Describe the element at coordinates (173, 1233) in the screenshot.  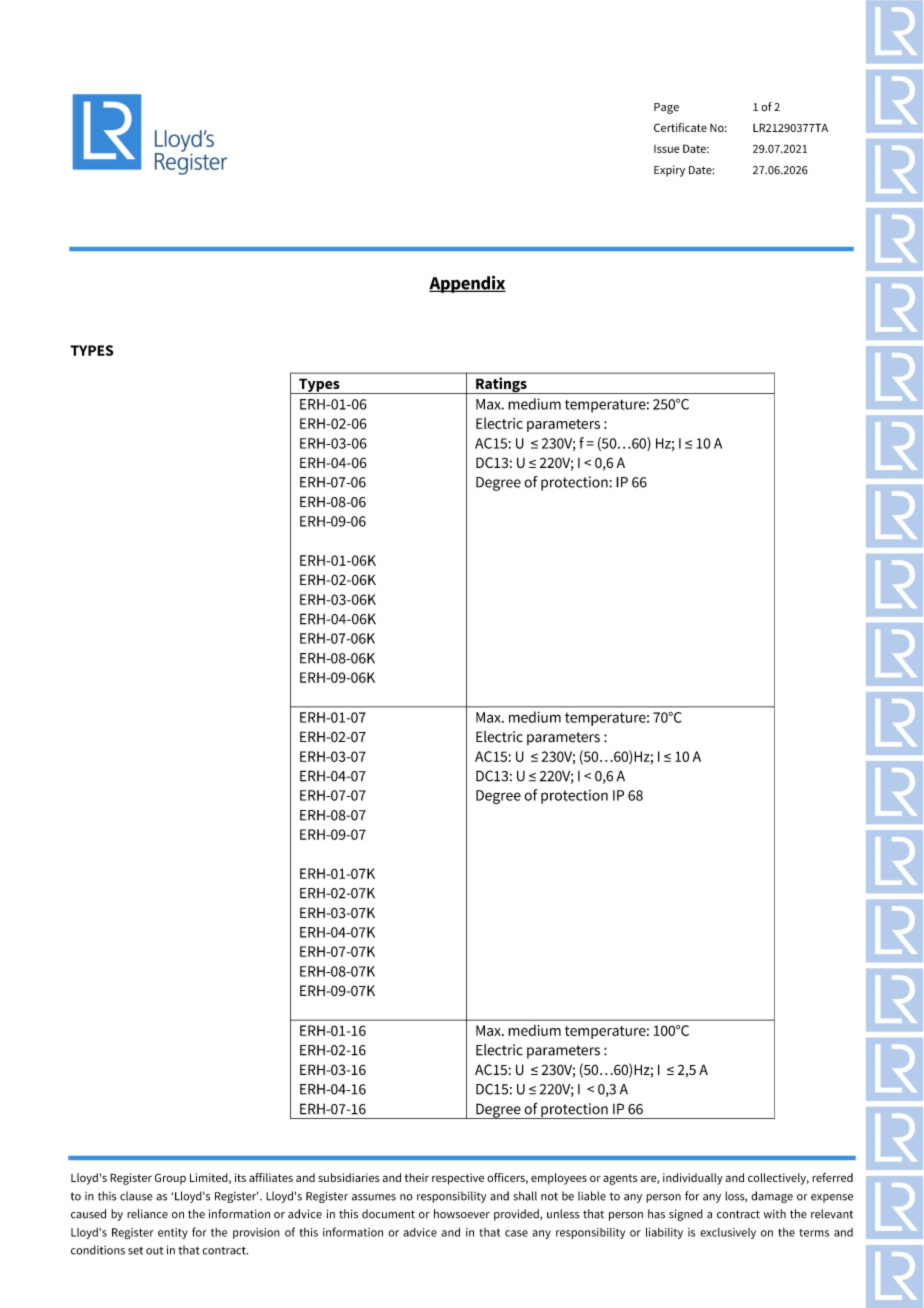
I see `entity` at that location.
